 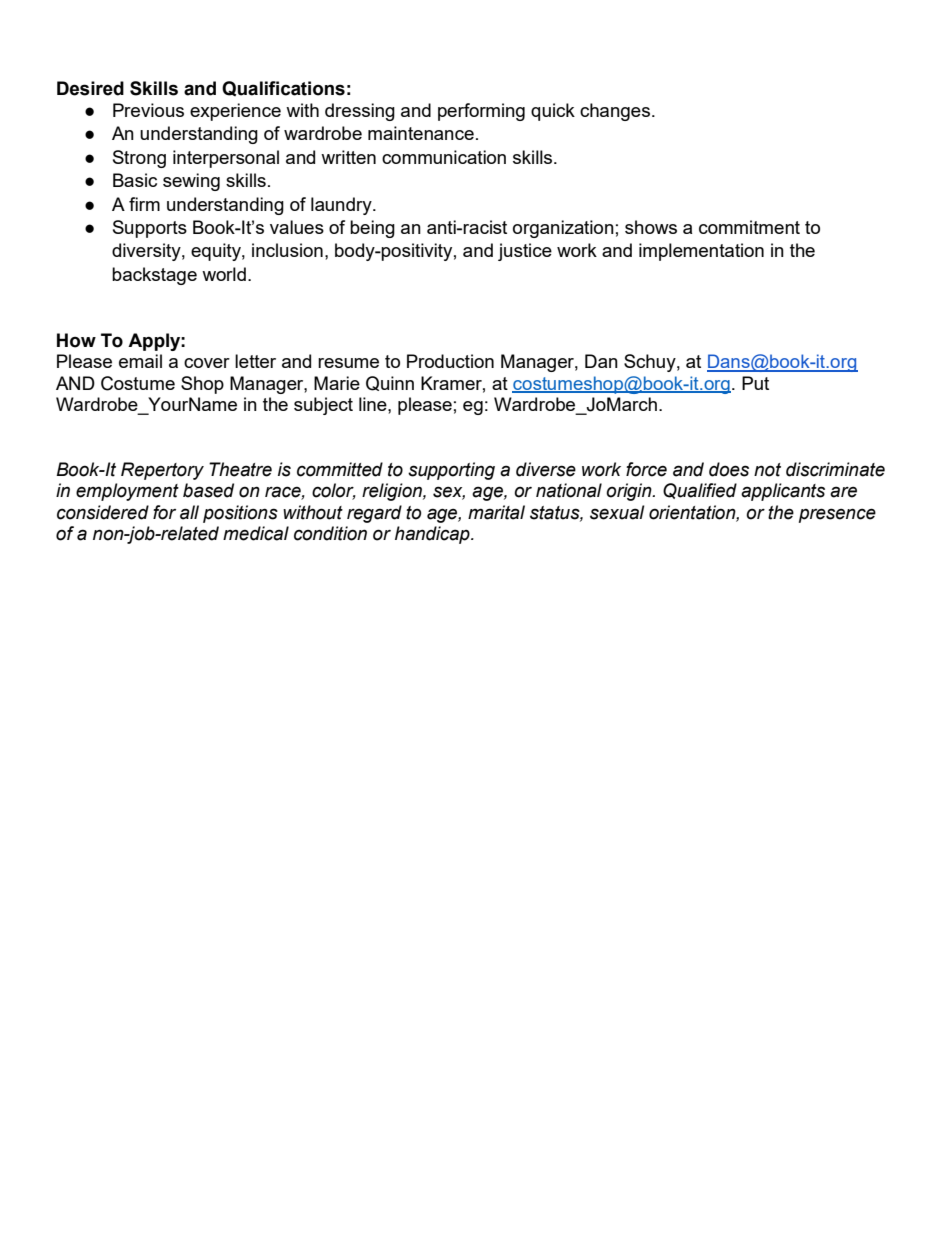 I want to click on backstage, so click(x=154, y=276).
